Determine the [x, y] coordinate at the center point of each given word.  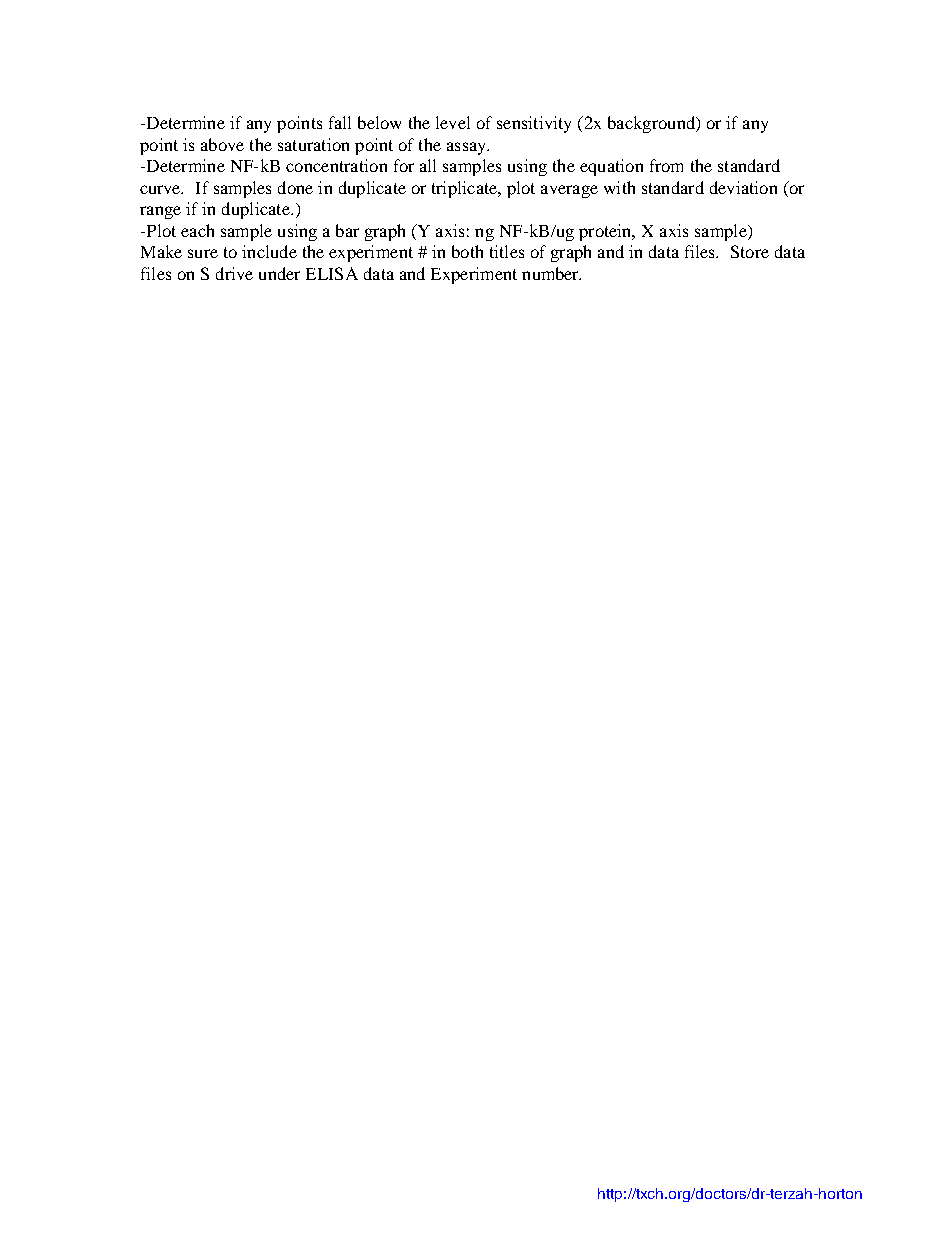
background [653, 124]
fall [340, 122]
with [619, 187]
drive [234, 273]
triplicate [465, 189]
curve [161, 189]
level [453, 122]
